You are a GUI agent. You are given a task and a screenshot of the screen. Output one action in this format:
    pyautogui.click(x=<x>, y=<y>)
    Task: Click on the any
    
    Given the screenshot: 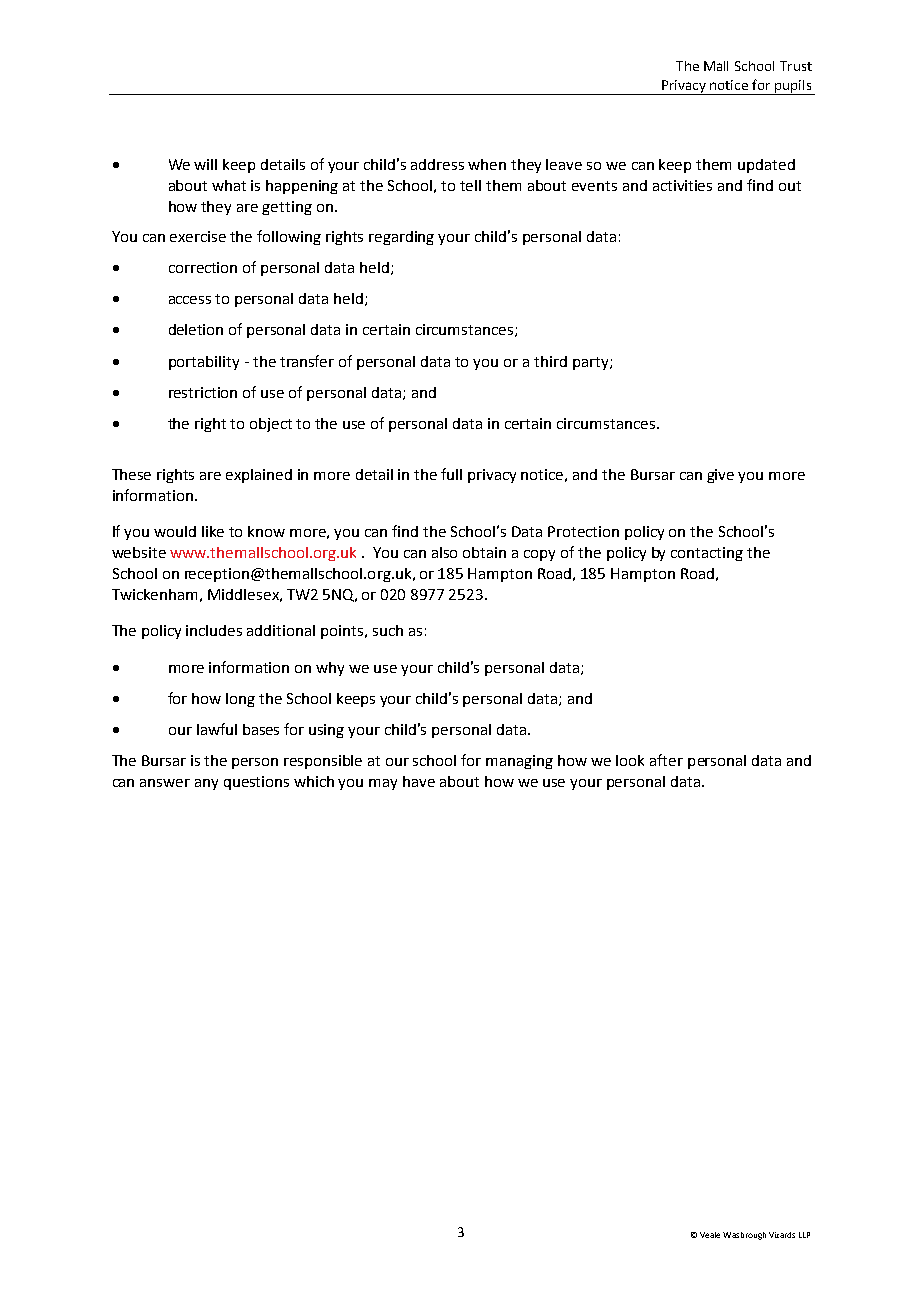 What is the action you would take?
    pyautogui.click(x=206, y=784)
